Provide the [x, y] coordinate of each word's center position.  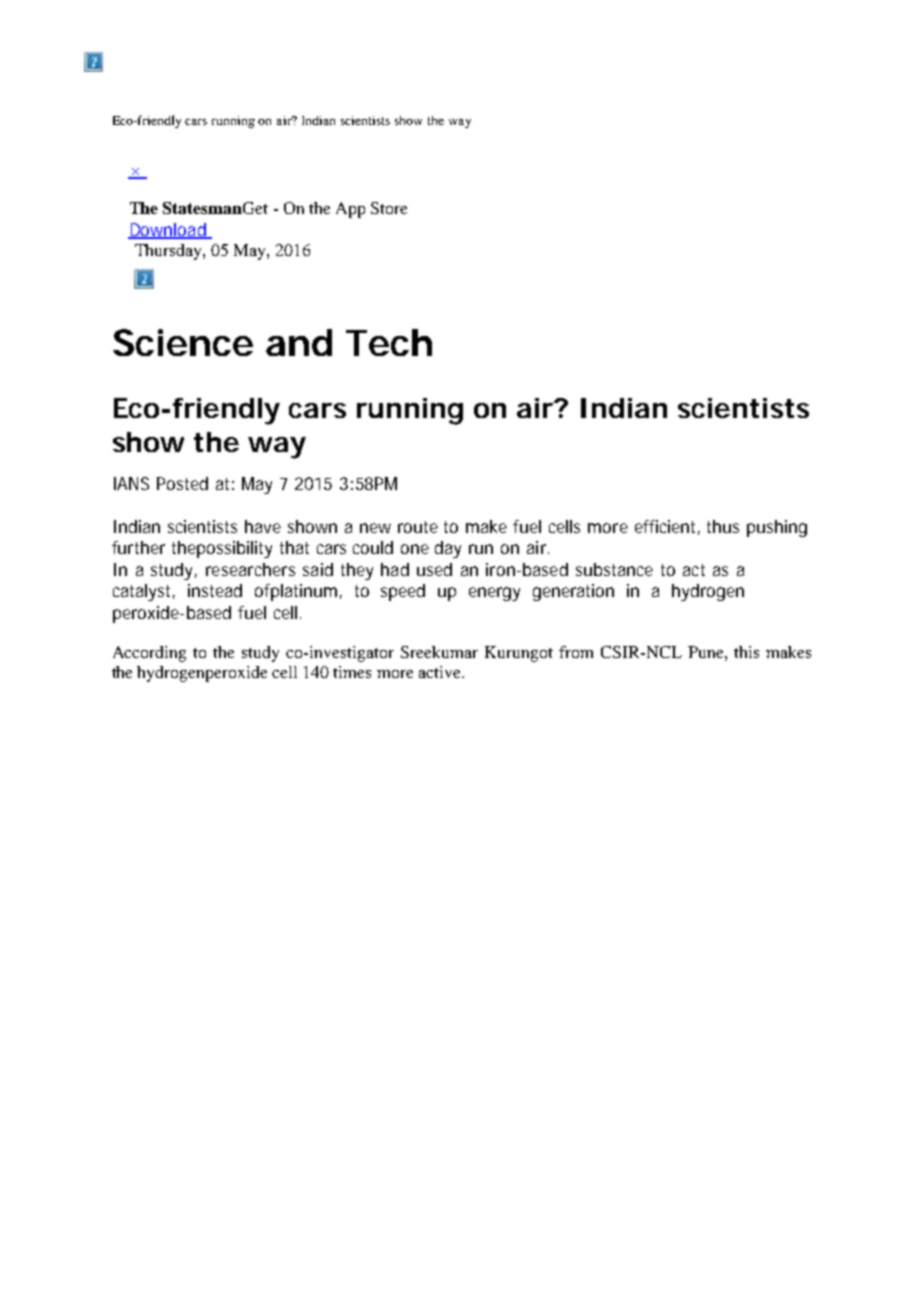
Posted [182, 483]
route [418, 527]
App [350, 210]
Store [389, 208]
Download [167, 231]
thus [723, 526]
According [149, 654]
